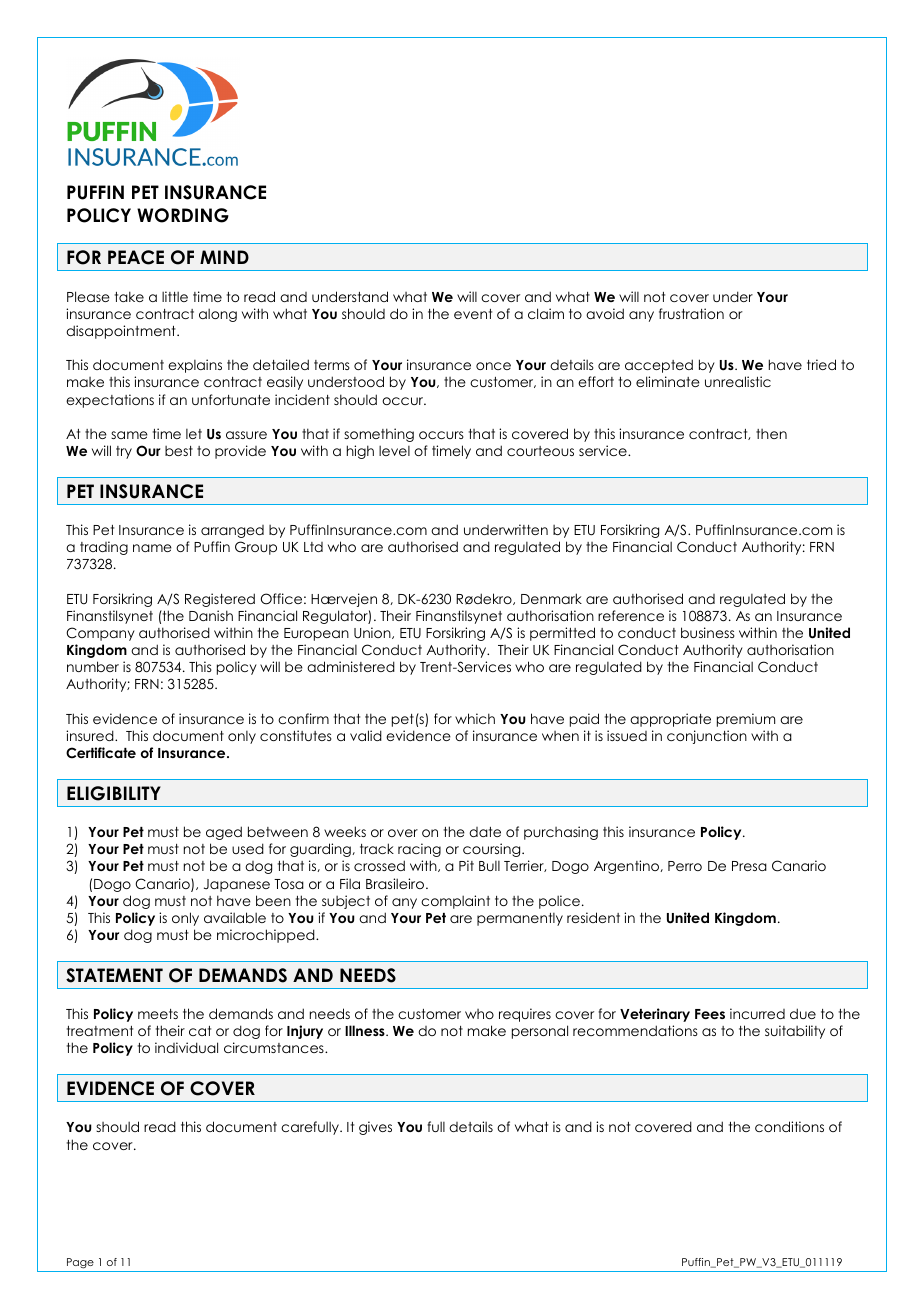  I want to click on Page, so click(80, 1265).
